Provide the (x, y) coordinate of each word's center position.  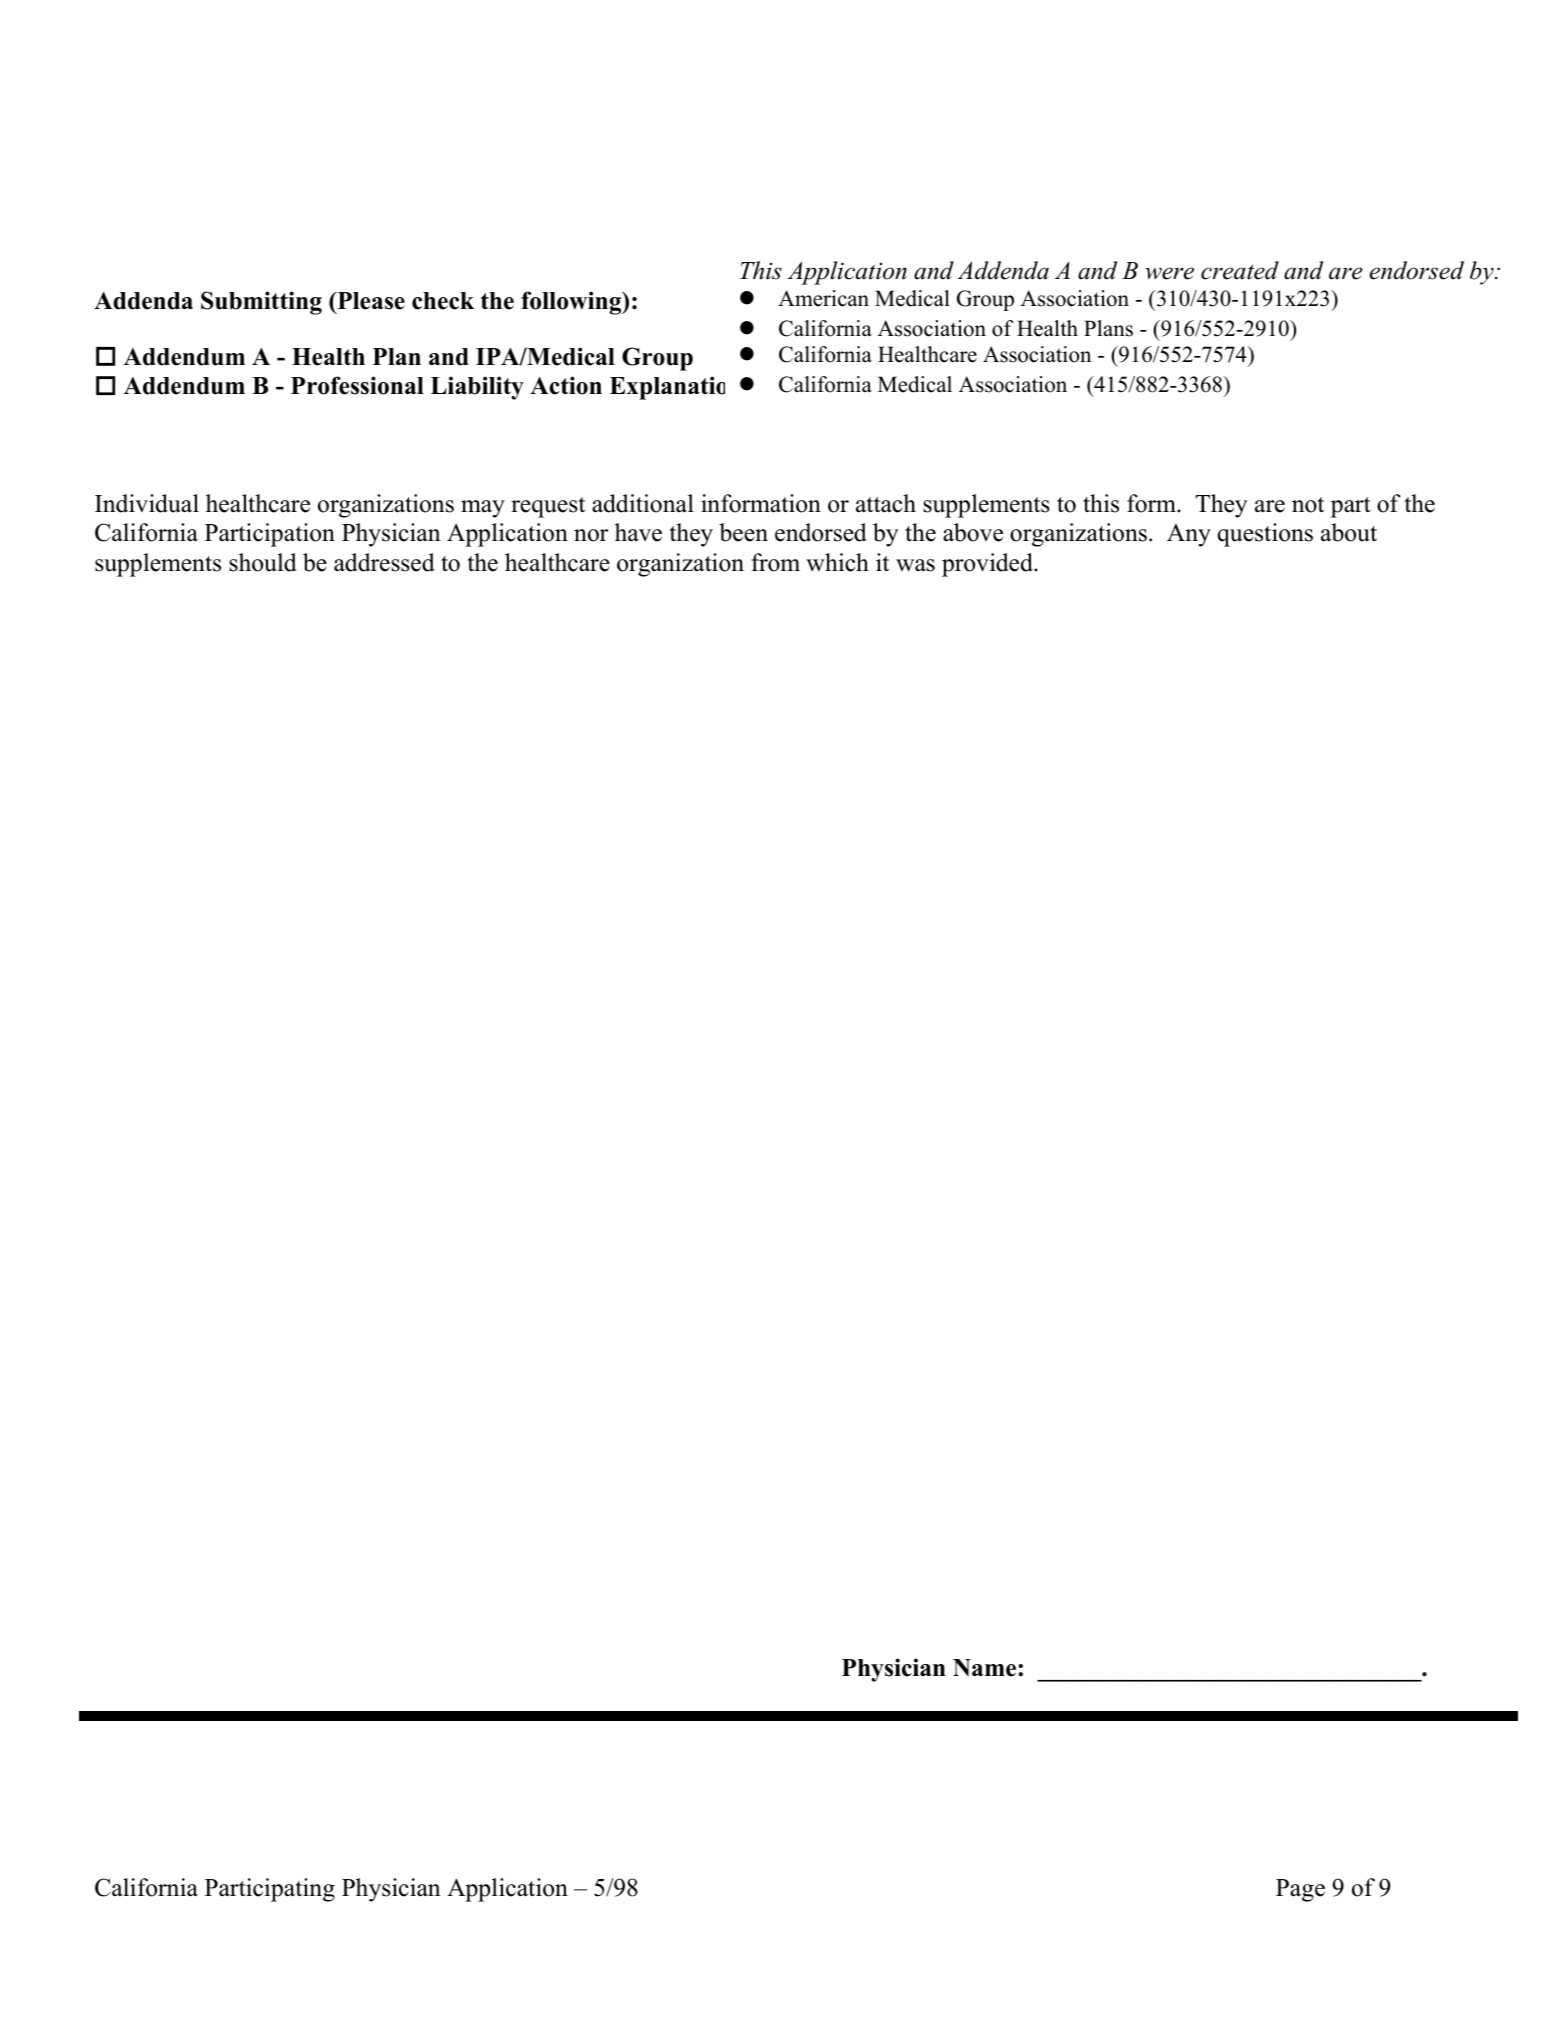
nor (591, 535)
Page (1300, 1890)
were (1169, 273)
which (837, 562)
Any (1189, 535)
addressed (384, 562)
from (775, 562)
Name (986, 1668)
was (915, 565)
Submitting (261, 303)
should (263, 562)
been (743, 532)
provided (988, 565)
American (823, 298)
